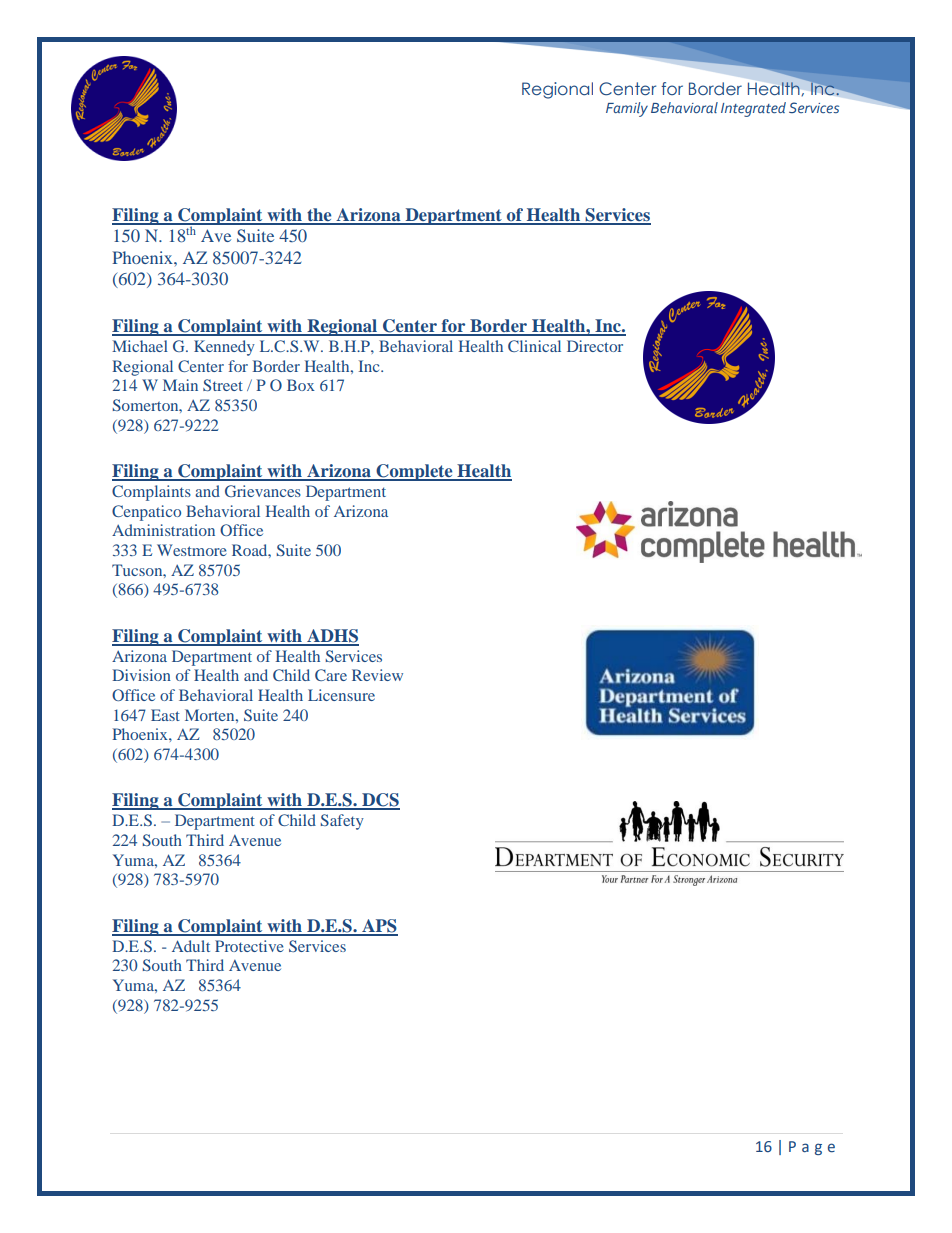  What do you see at coordinates (595, 346) in the screenshot?
I see `Director` at bounding box center [595, 346].
